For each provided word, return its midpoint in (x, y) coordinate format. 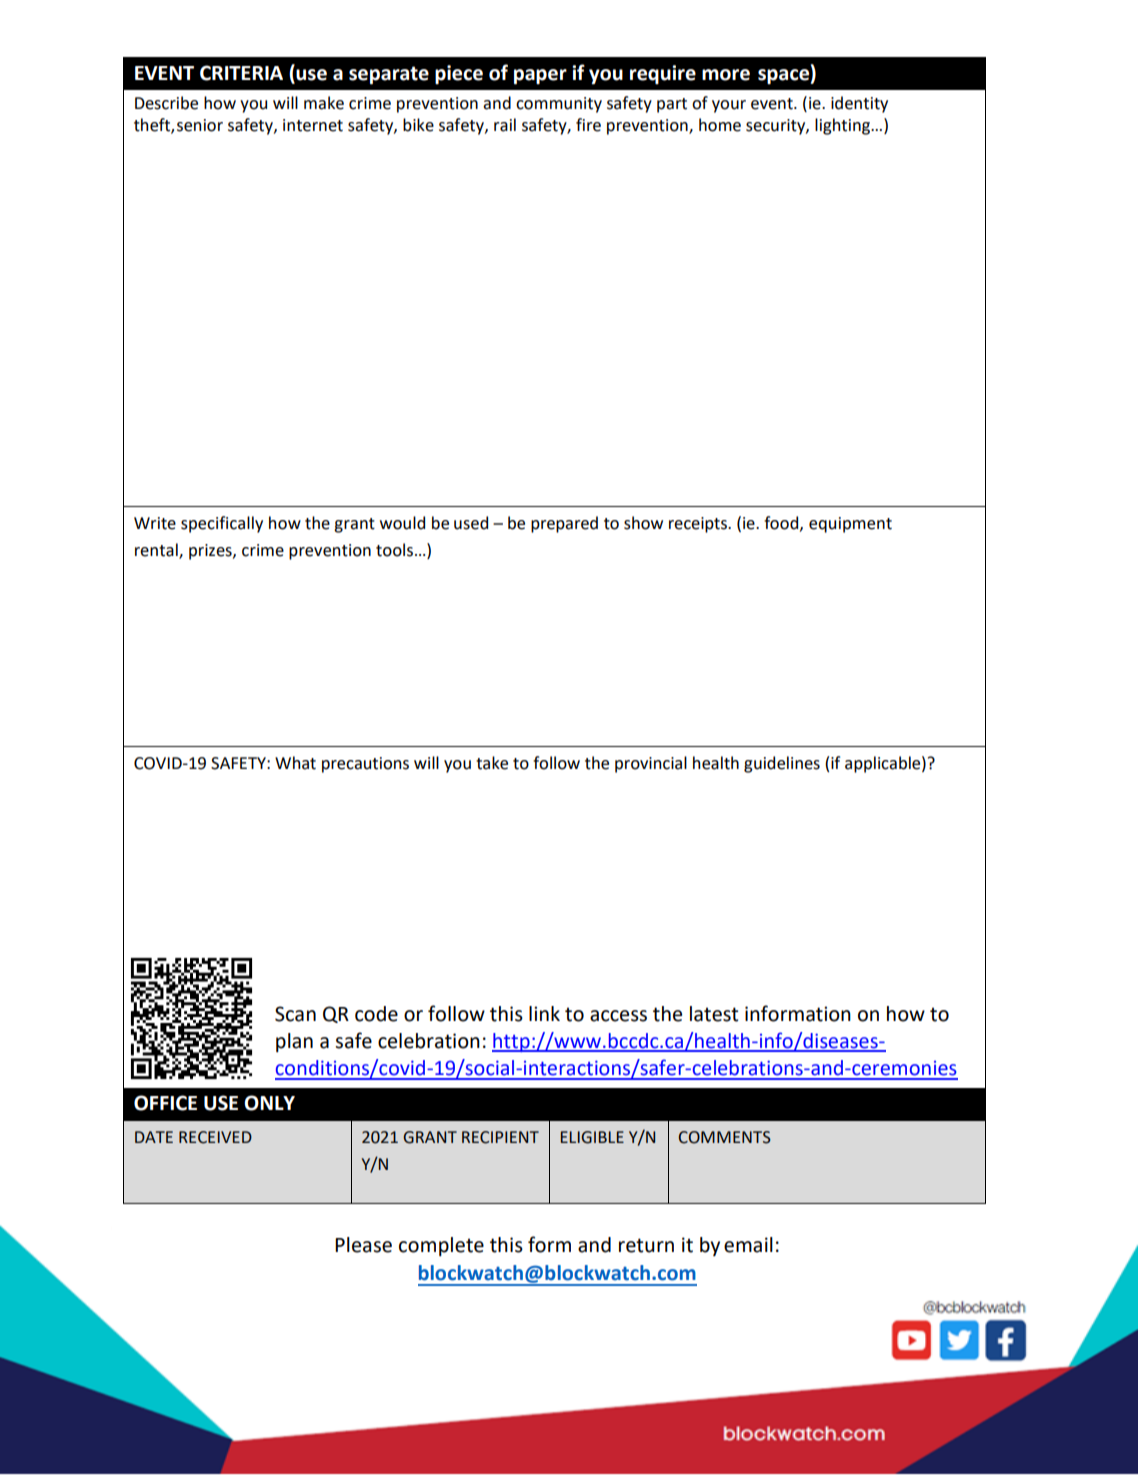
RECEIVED (215, 1137)
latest (714, 1014)
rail (505, 125)
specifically (222, 524)
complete (441, 1246)
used (471, 523)
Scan (295, 1014)
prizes (211, 552)
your (729, 106)
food (782, 523)
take (492, 763)
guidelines (782, 764)
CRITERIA (241, 73)
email (748, 1245)
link (544, 1013)
